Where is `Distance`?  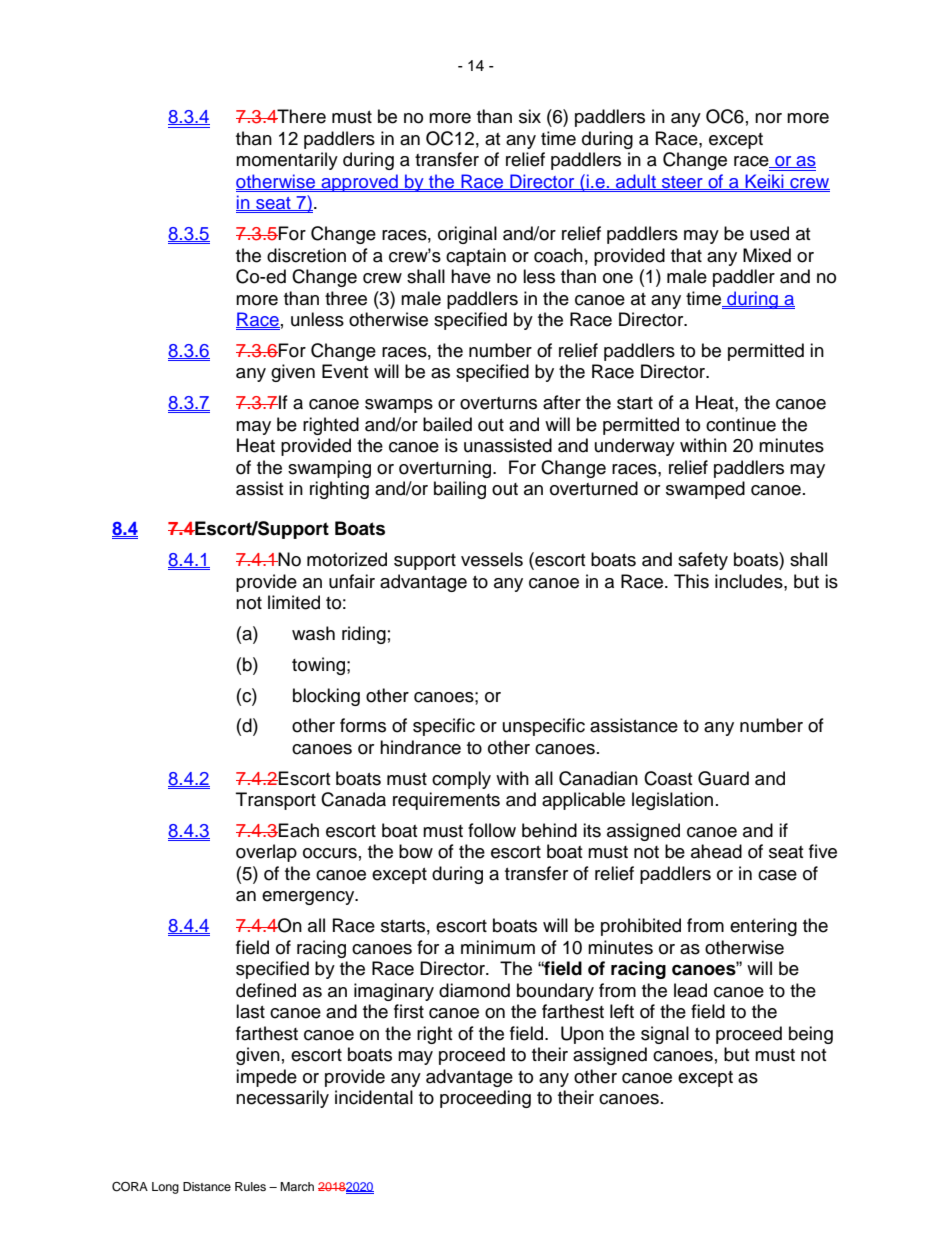
Distance is located at coordinates (207, 1186).
